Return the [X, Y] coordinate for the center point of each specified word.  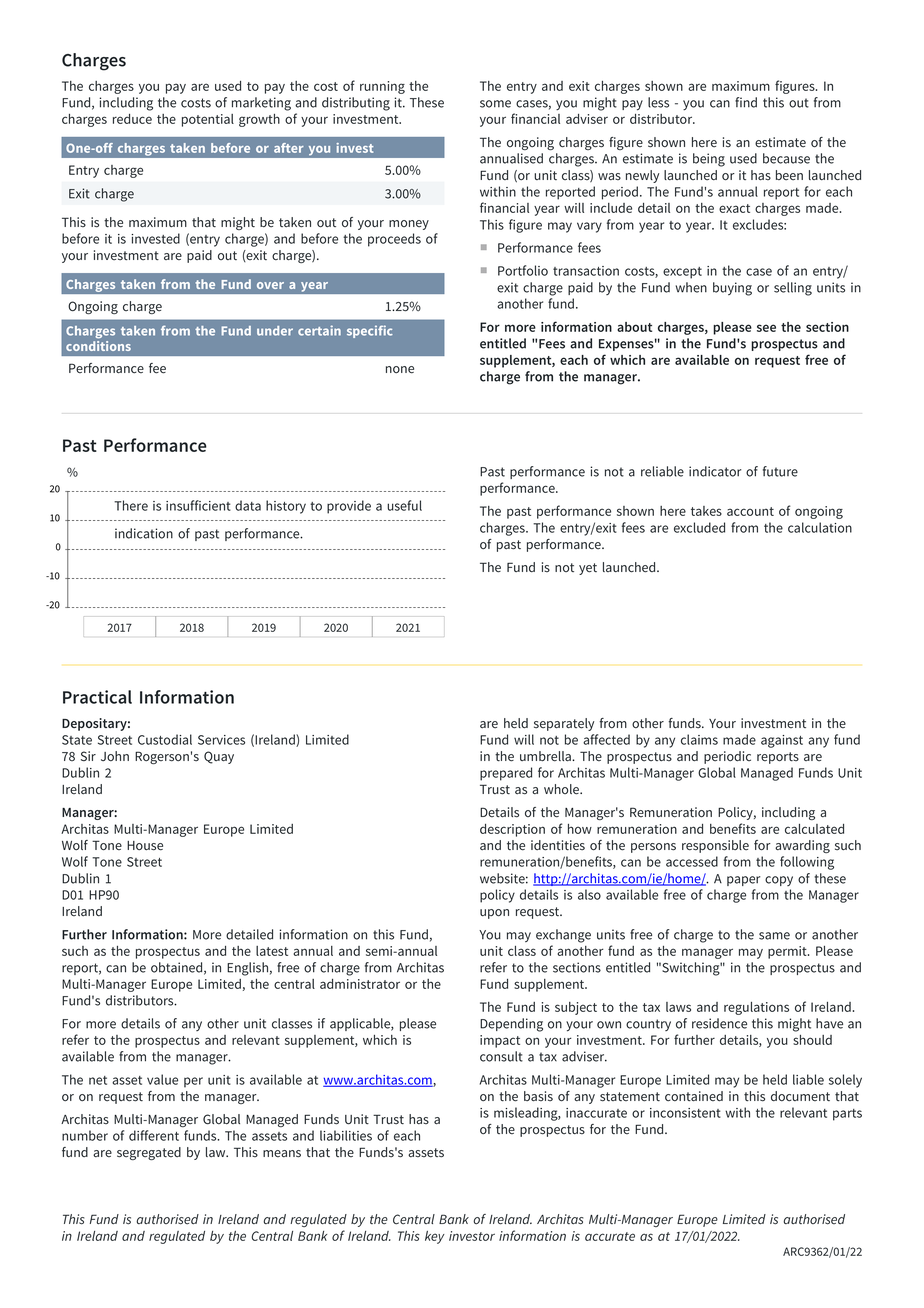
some [495, 104]
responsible [715, 846]
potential [208, 120]
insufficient [198, 505]
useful [404, 505]
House [145, 846]
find [746, 102]
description [512, 830]
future [780, 471]
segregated [149, 1153]
